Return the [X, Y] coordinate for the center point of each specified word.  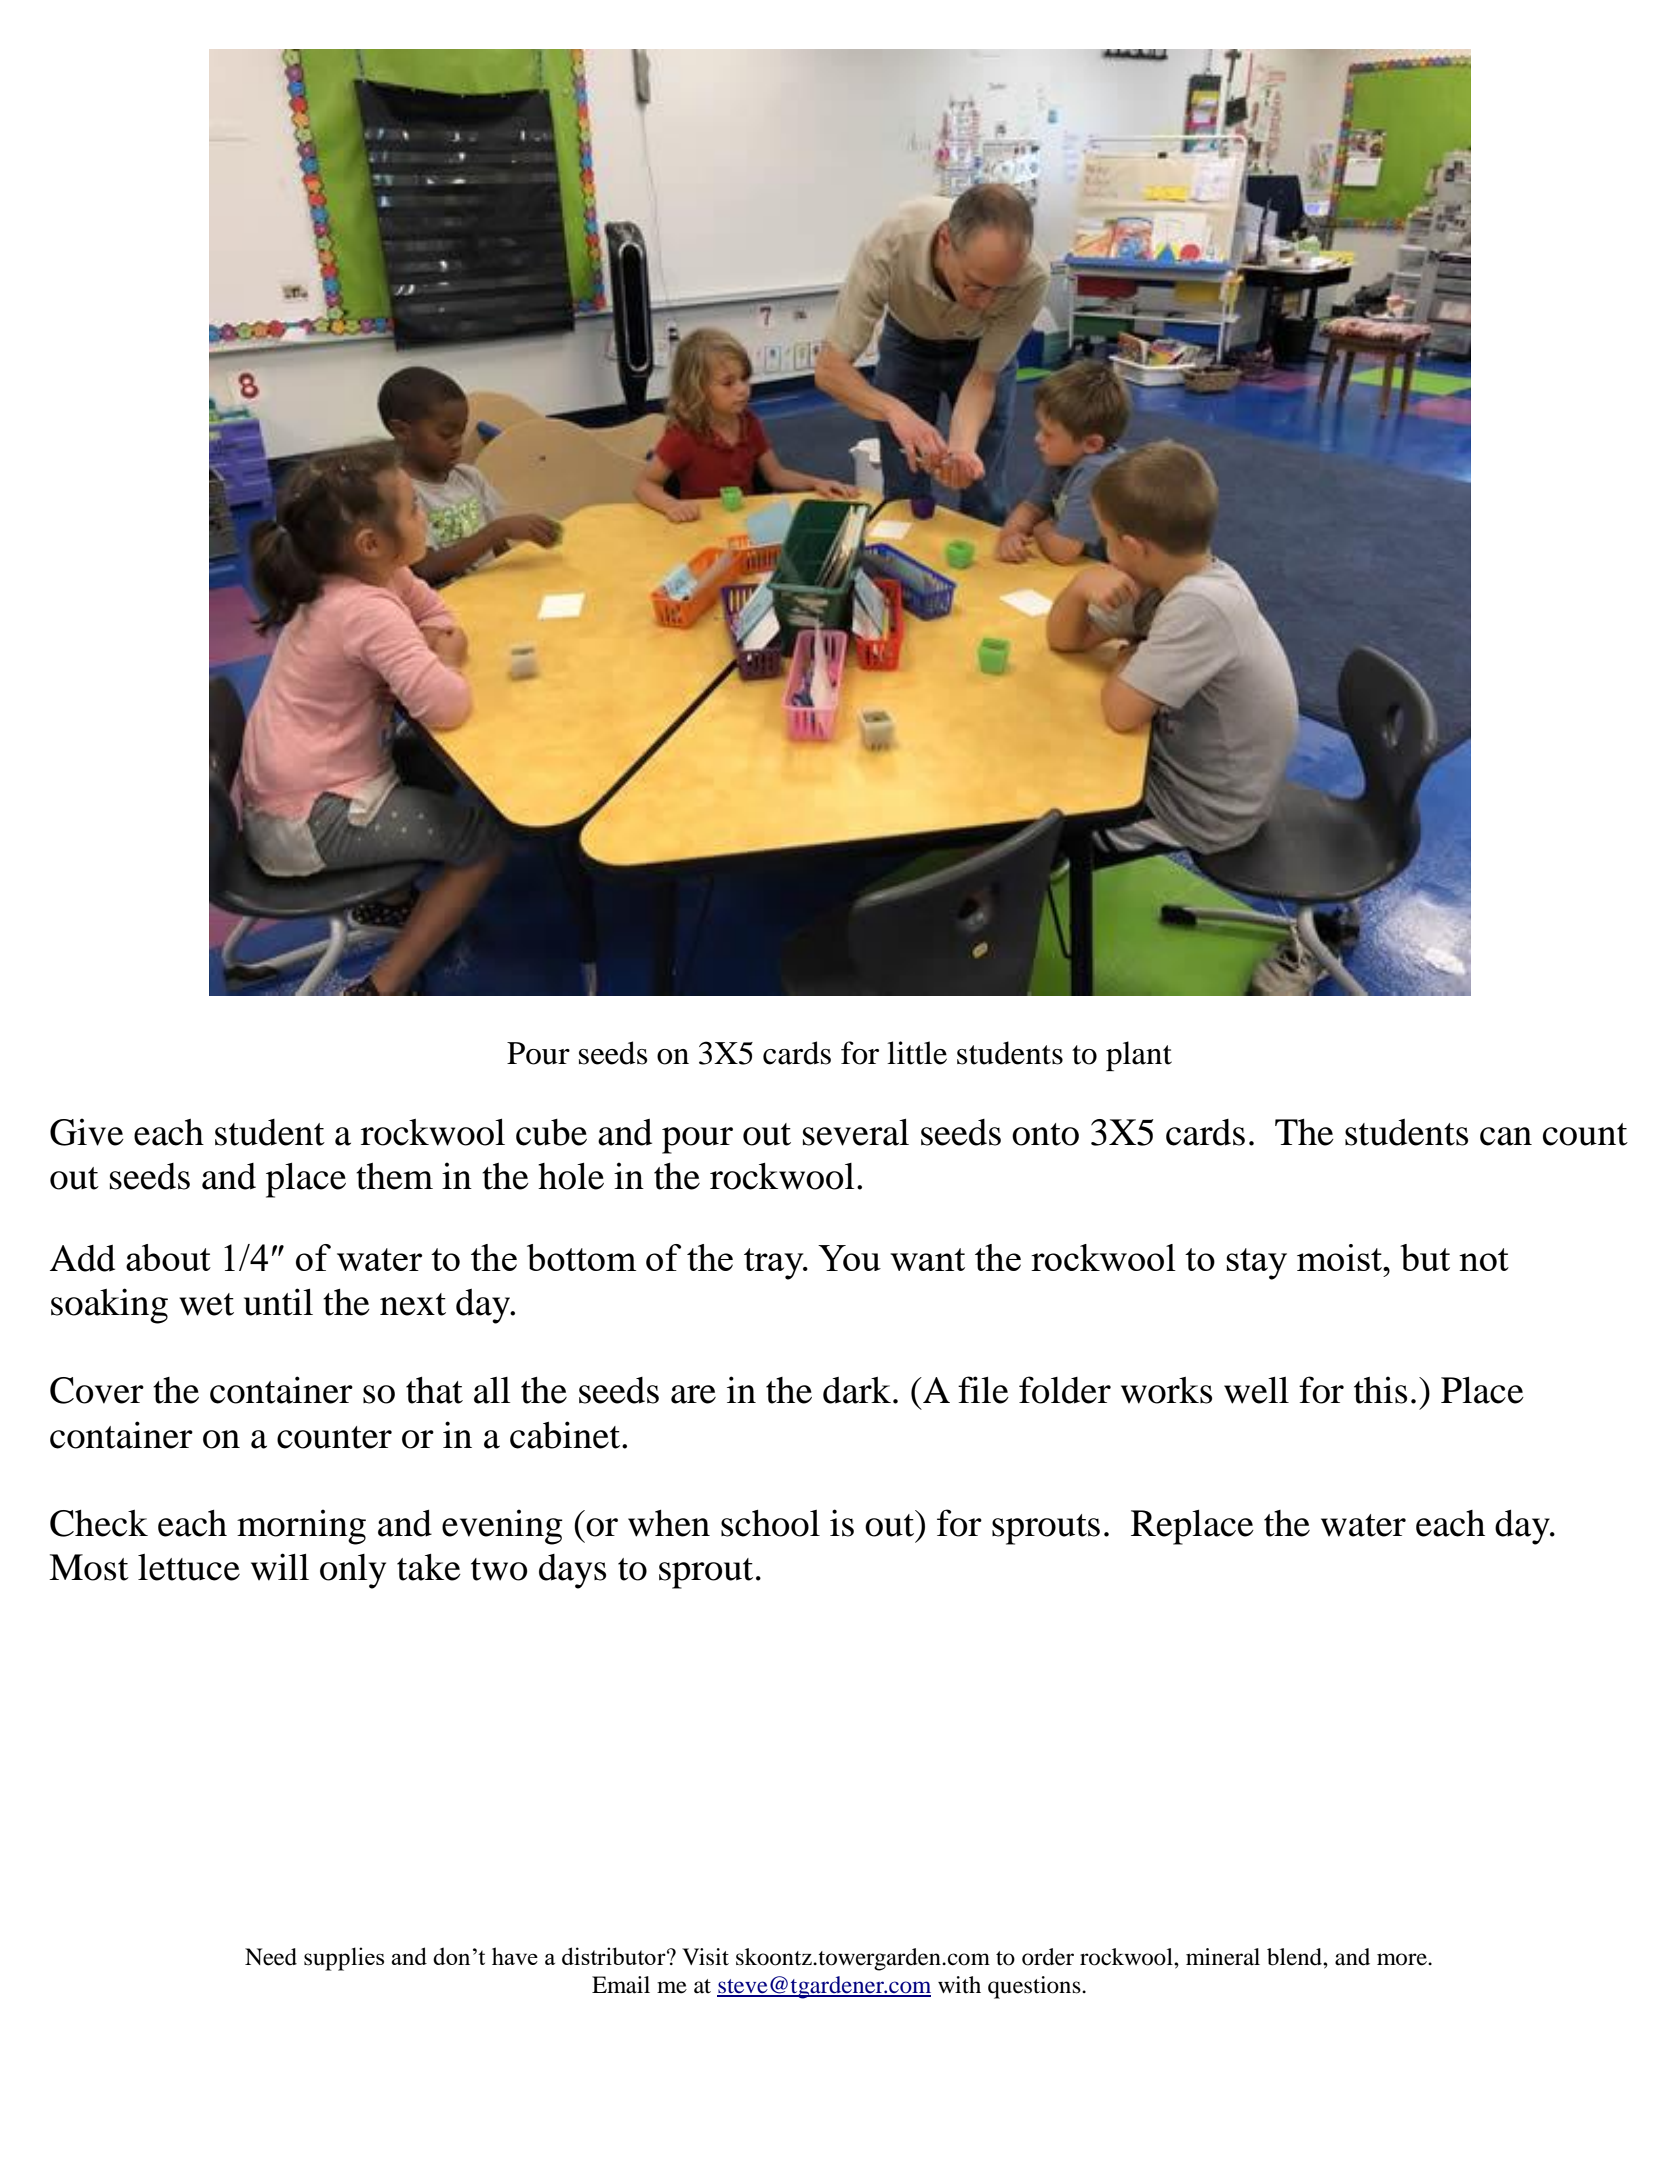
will [280, 1567]
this [1380, 1390]
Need [271, 1957]
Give [87, 1132]
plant [1139, 1056]
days [572, 1571]
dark [857, 1390]
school [770, 1523]
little [917, 1053]
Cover [97, 1390]
